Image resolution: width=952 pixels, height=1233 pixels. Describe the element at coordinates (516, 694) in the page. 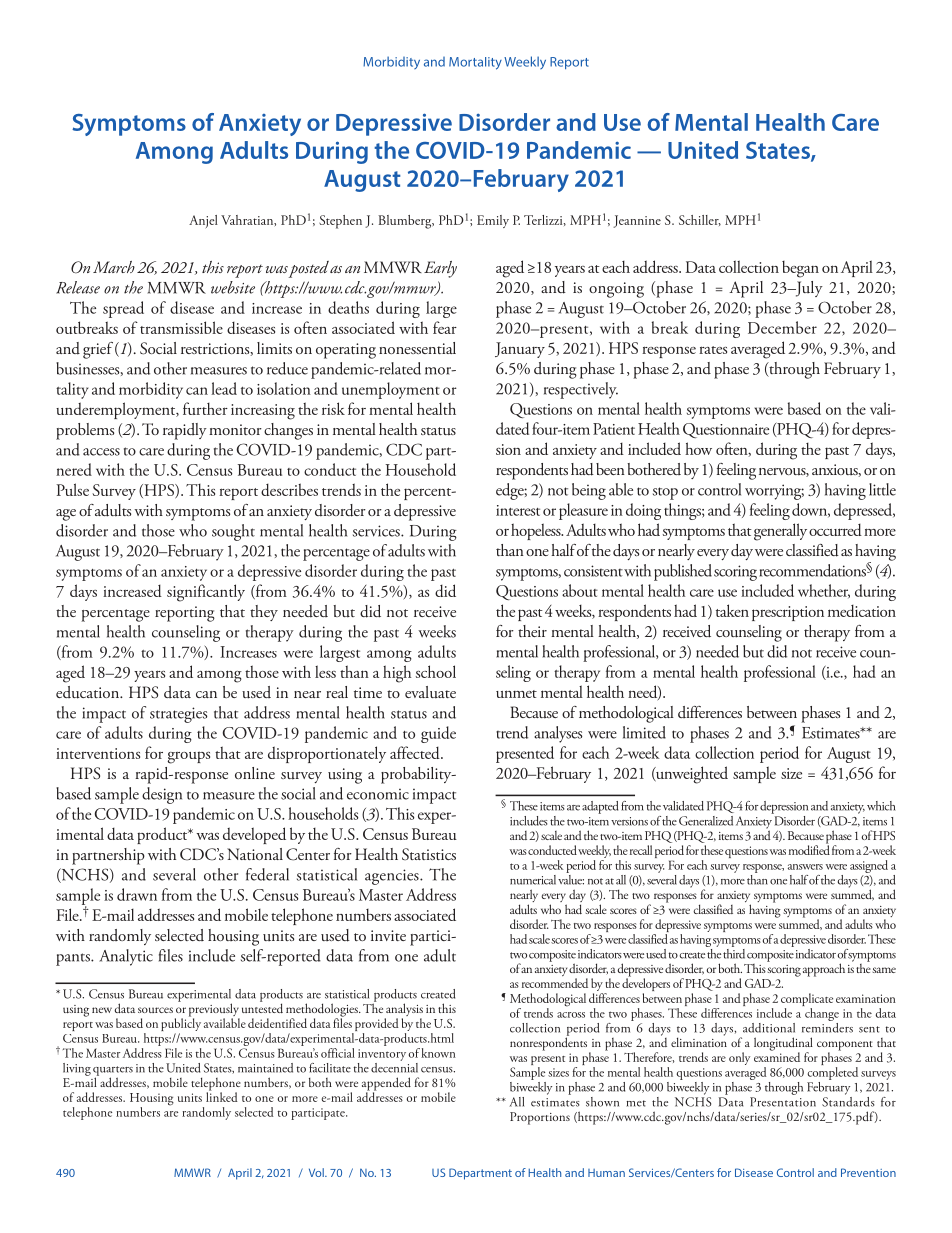

I see `unmet` at that location.
